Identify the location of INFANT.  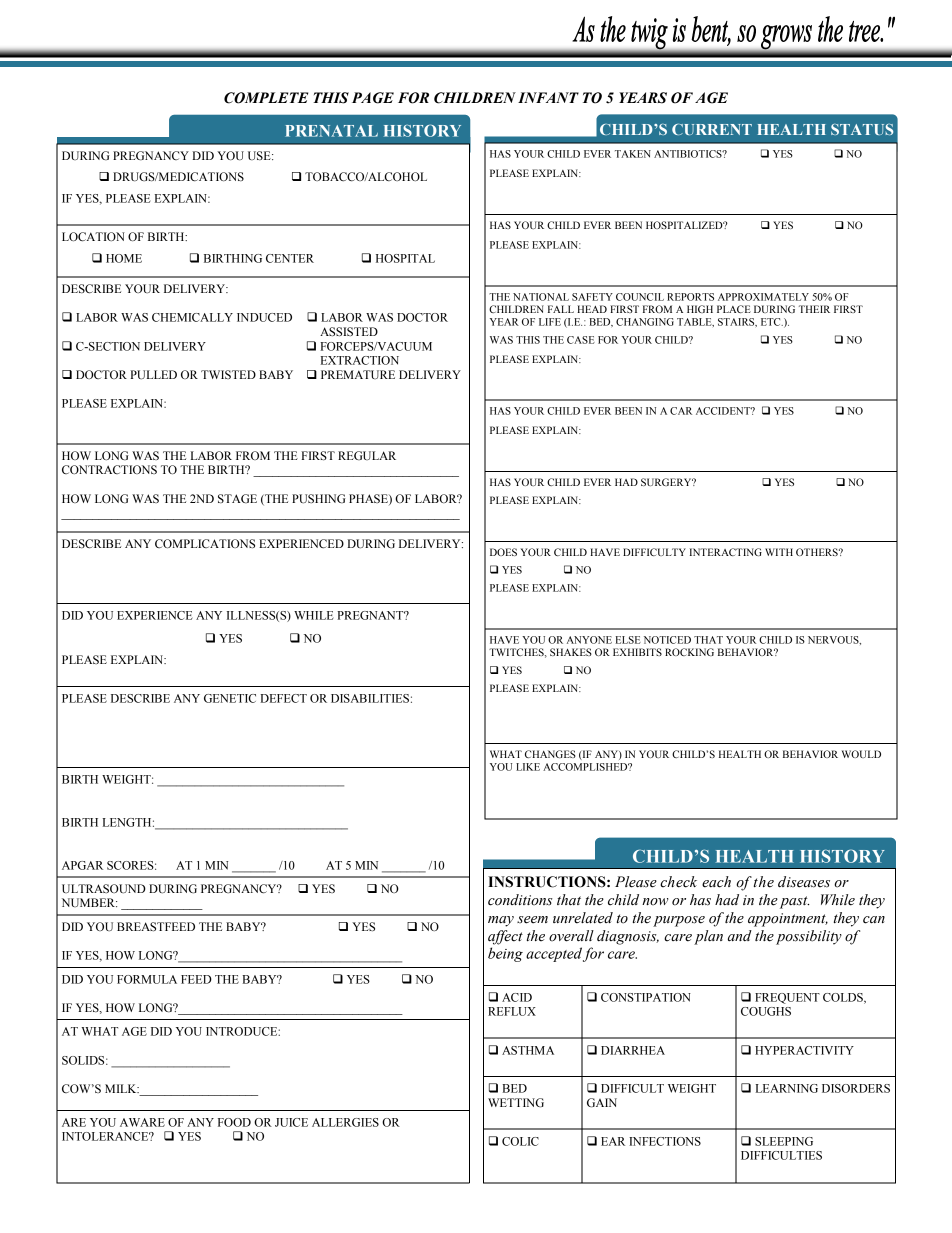
(548, 97).
